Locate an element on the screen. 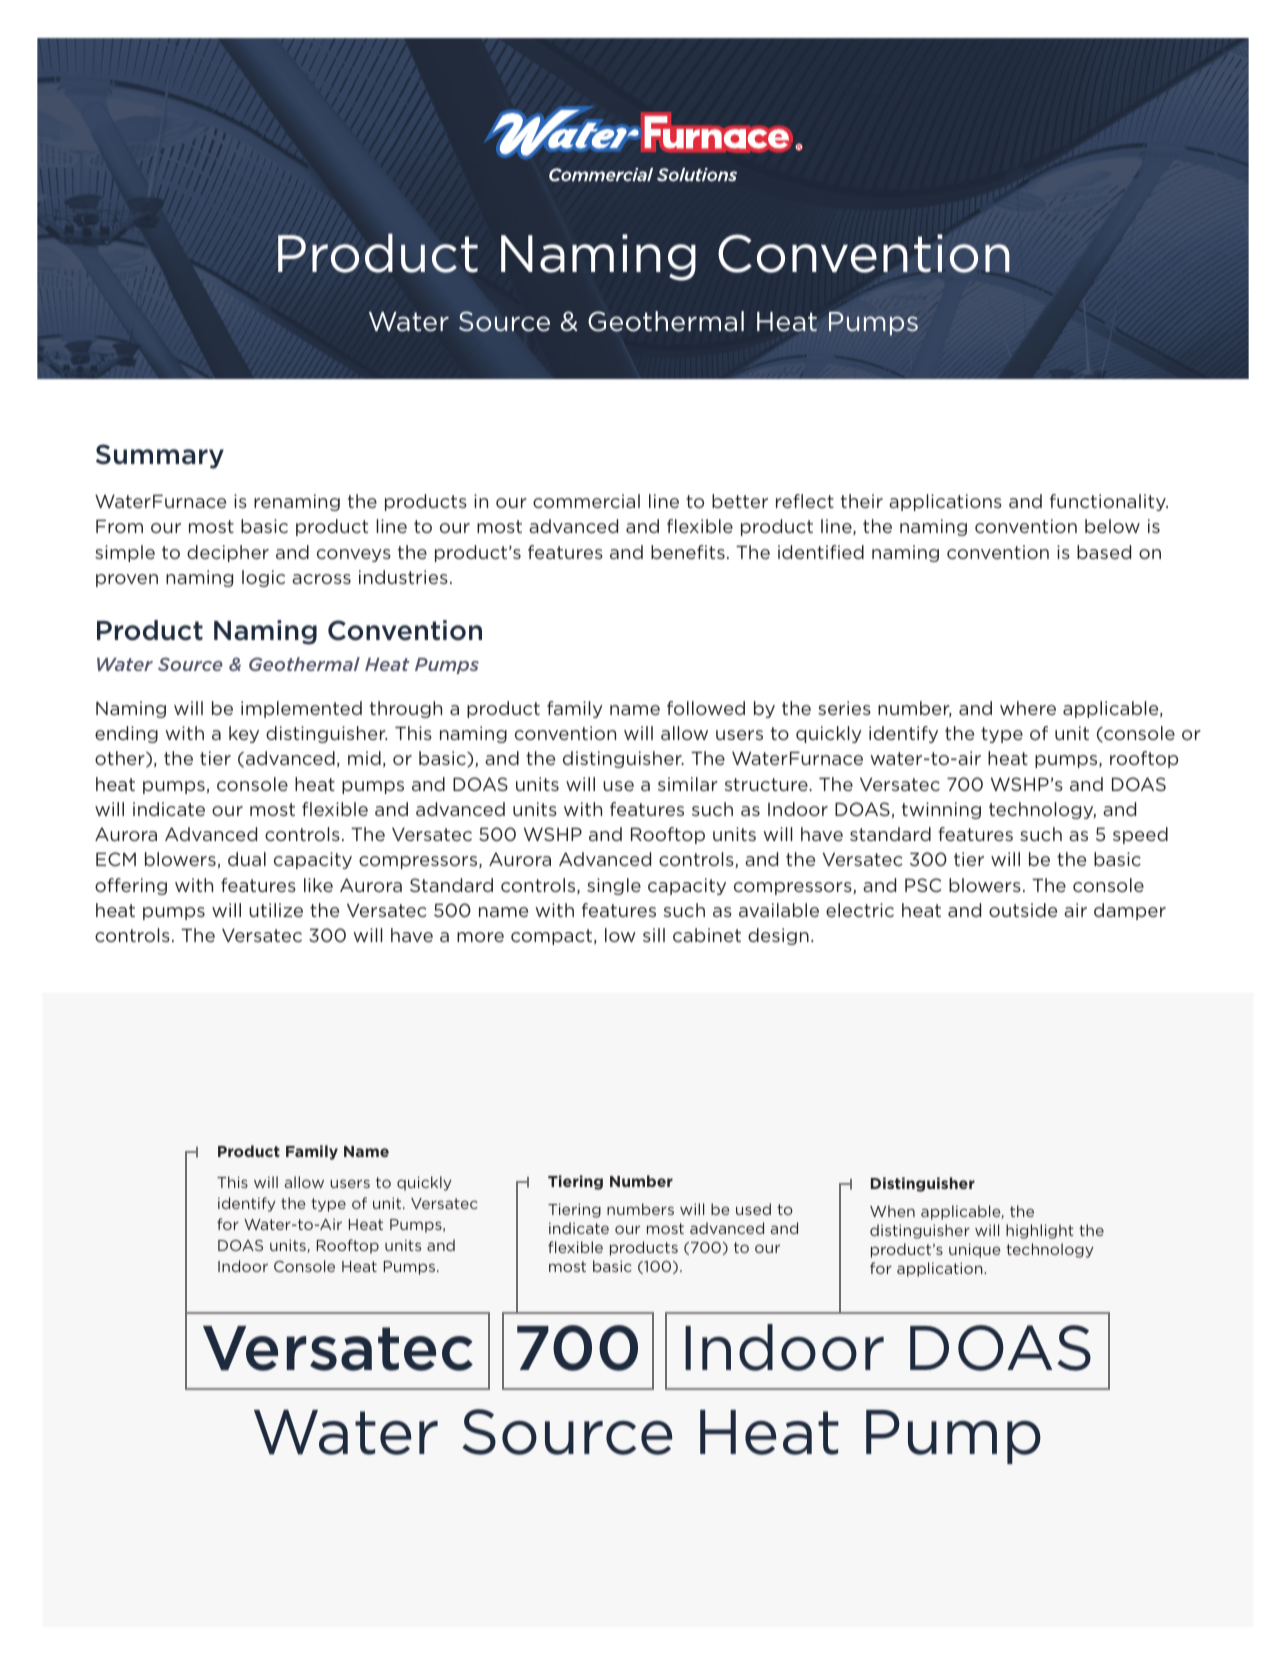 This screenshot has width=1287, height=1665. single is located at coordinates (614, 886).
